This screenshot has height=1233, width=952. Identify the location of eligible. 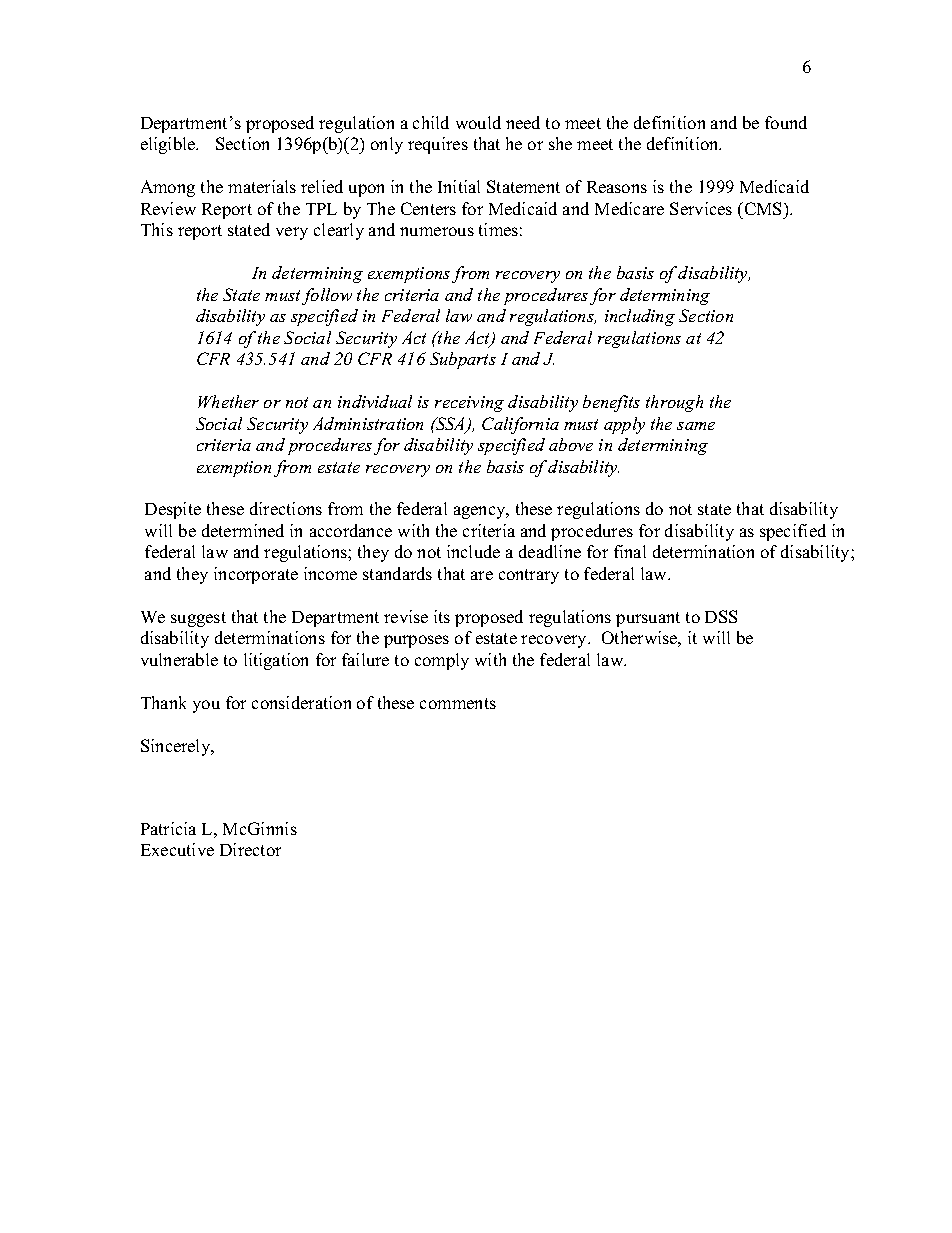
(169, 145).
